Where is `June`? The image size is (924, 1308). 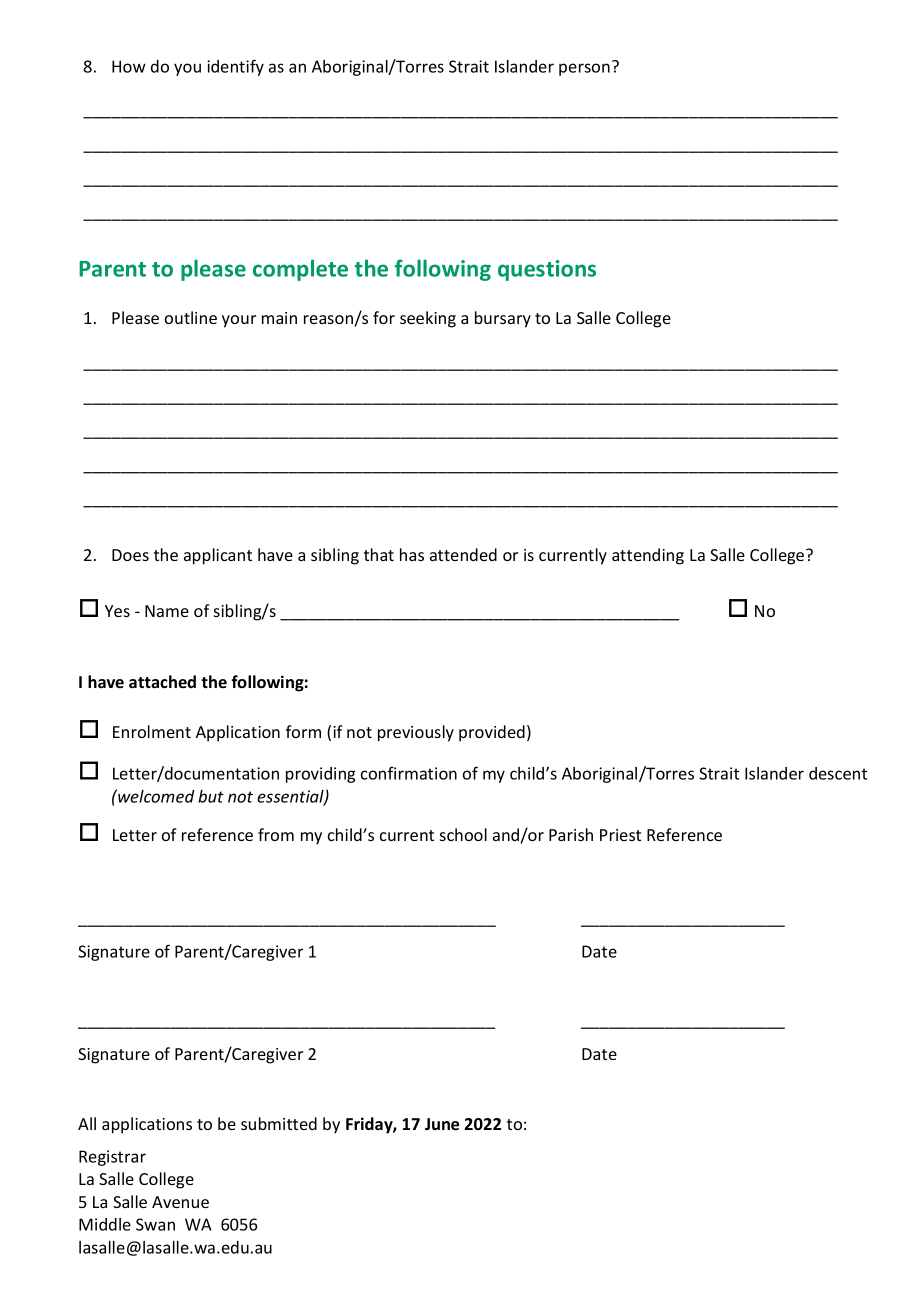
June is located at coordinates (442, 1124).
